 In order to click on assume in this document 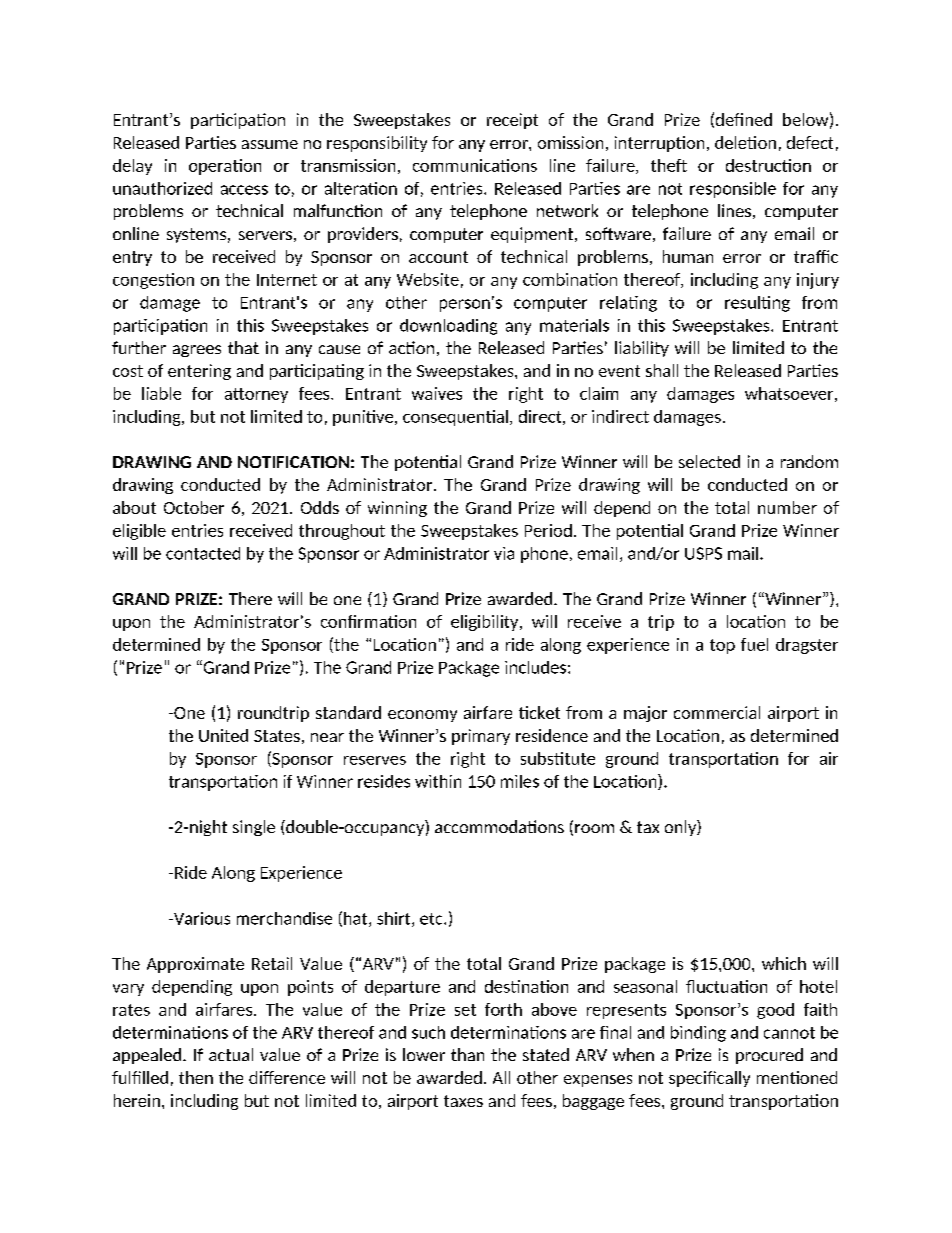, I will do `click(270, 144)`.
